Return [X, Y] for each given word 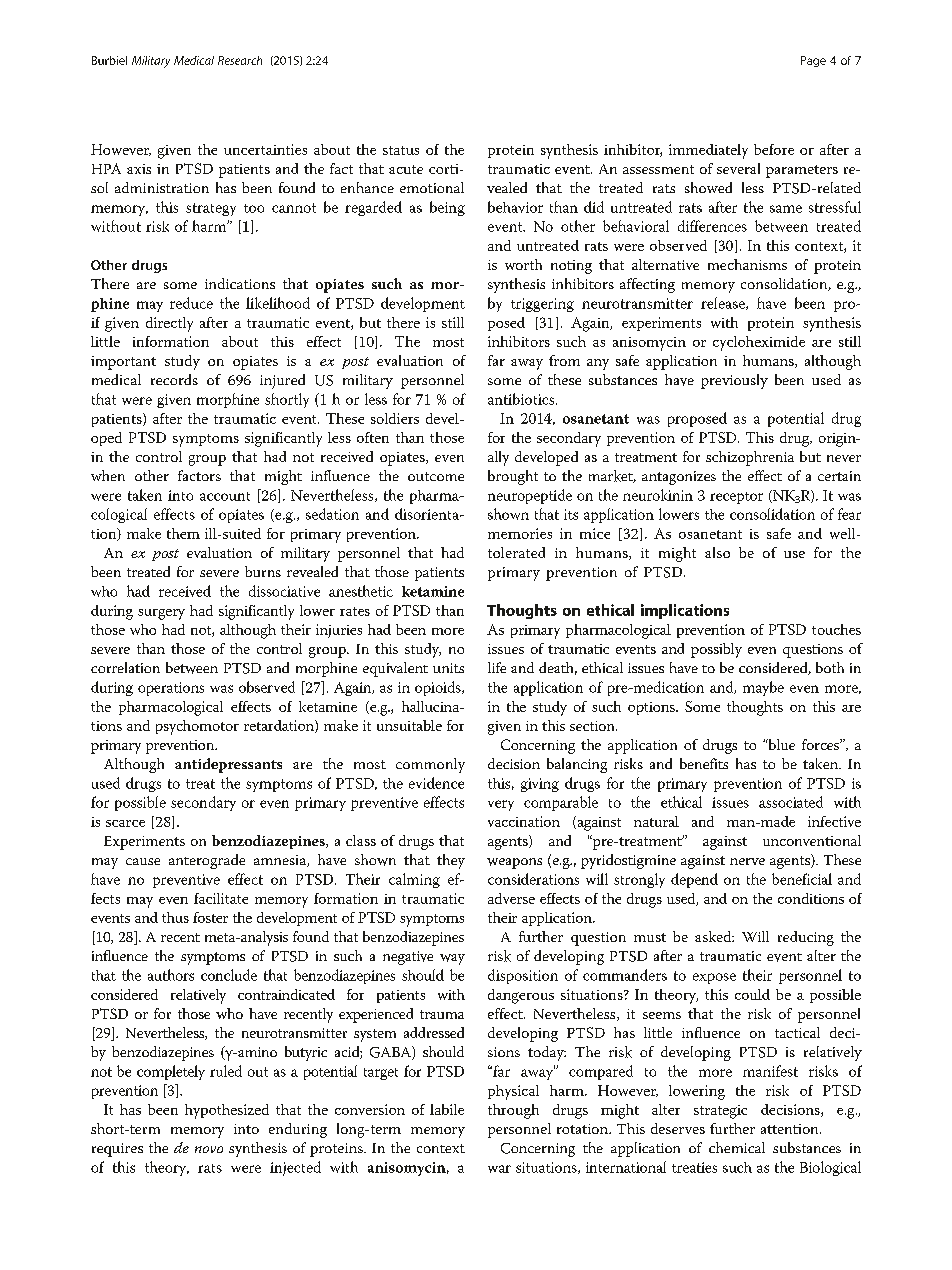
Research [240, 60]
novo [209, 1149]
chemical [737, 1147]
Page [813, 61]
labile [447, 1109]
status [401, 150]
